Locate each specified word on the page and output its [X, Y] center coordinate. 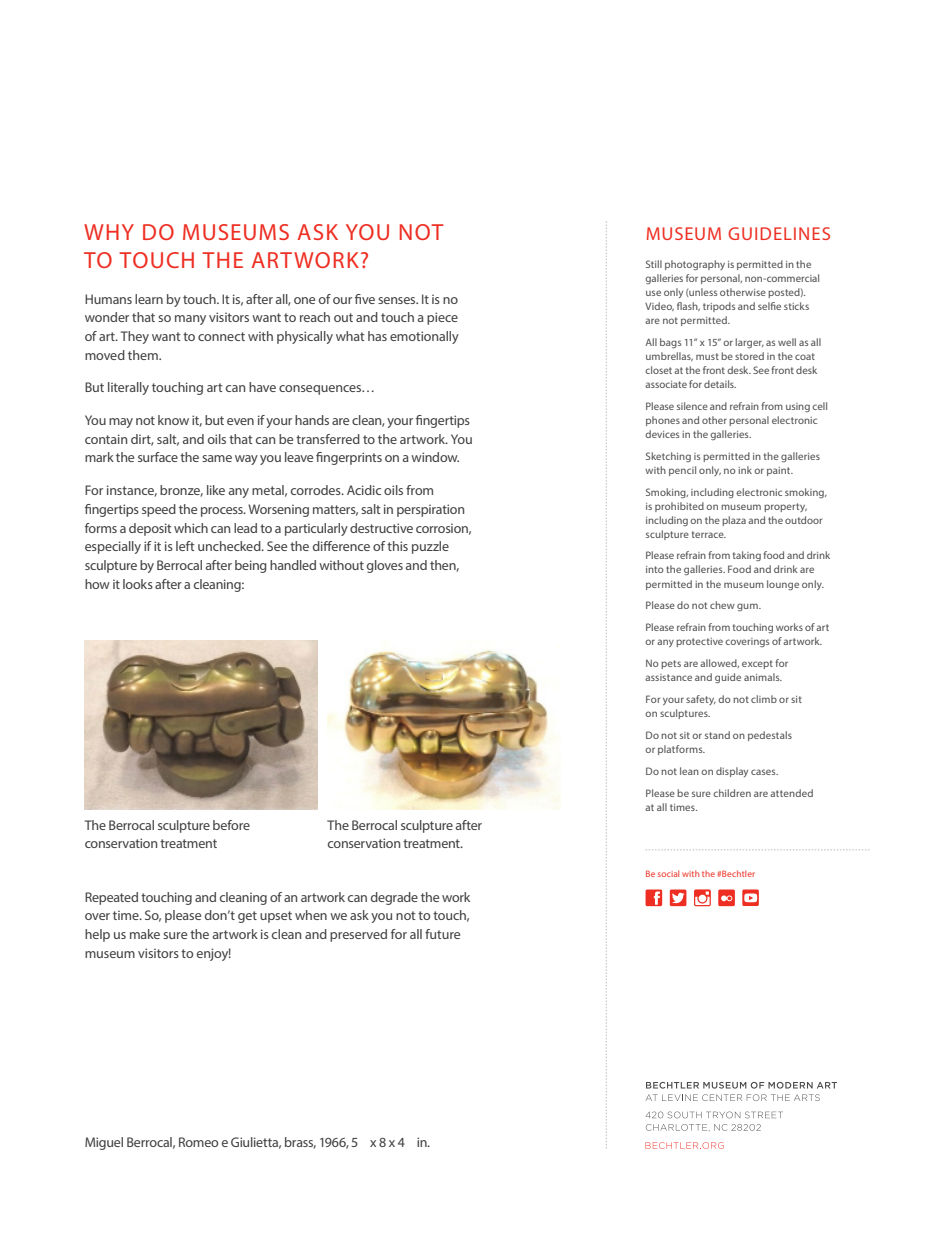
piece [442, 318]
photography [695, 265]
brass [300, 1143]
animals [763, 677]
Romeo [198, 1142]
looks [138, 584]
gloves [385, 566]
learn [149, 299]
